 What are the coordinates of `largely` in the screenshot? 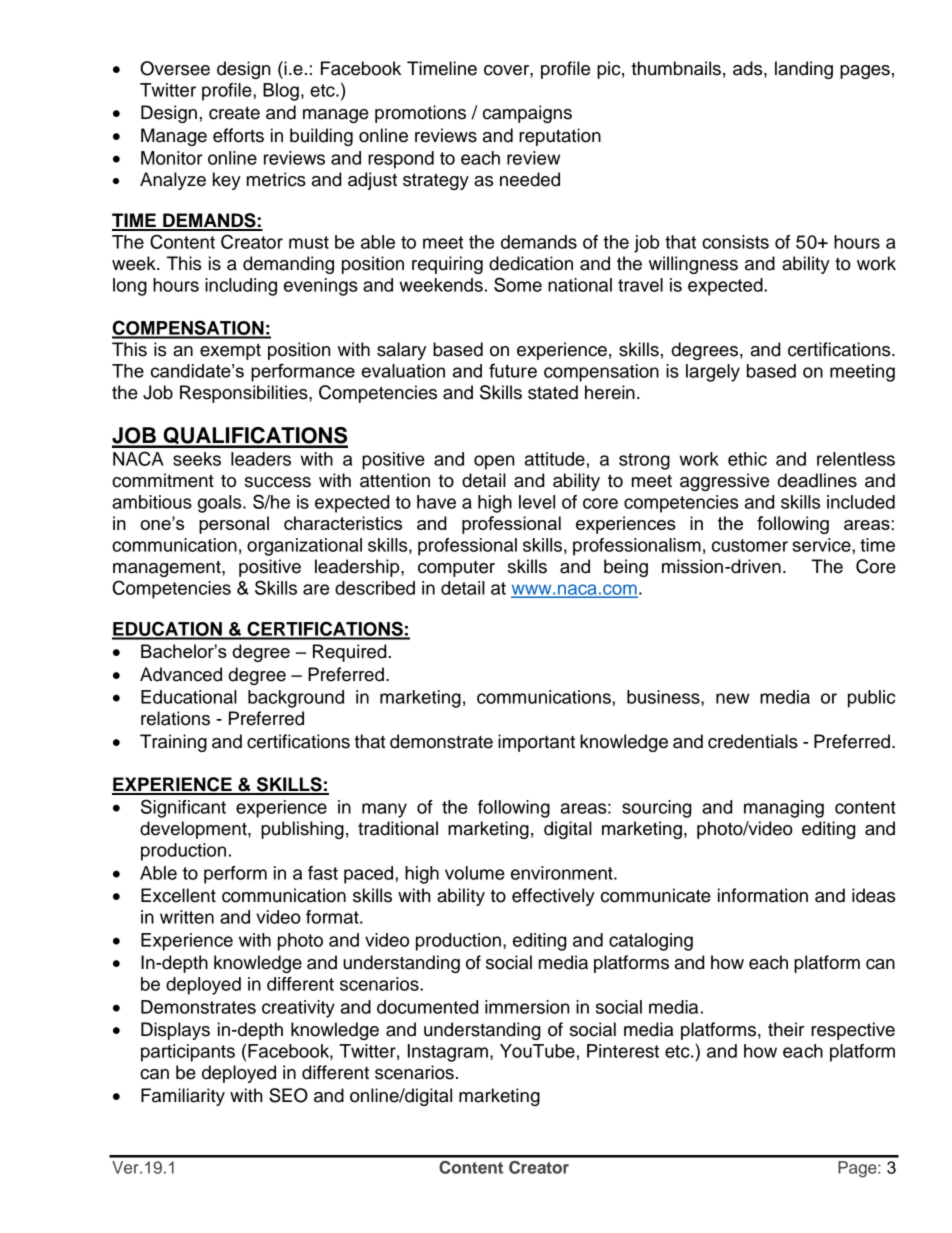 It's located at (713, 373).
